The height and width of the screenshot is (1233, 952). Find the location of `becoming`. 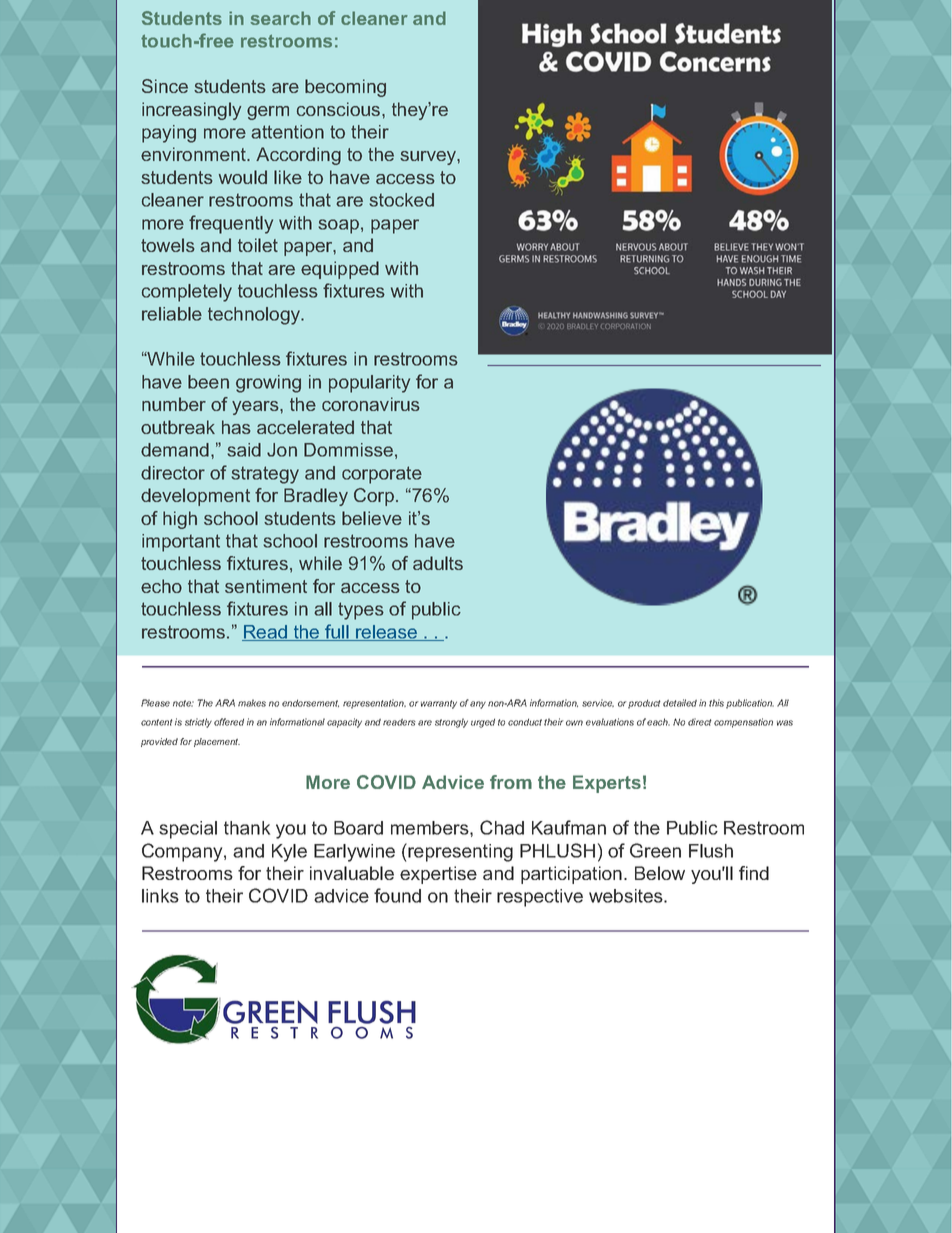

becoming is located at coordinates (345, 88).
